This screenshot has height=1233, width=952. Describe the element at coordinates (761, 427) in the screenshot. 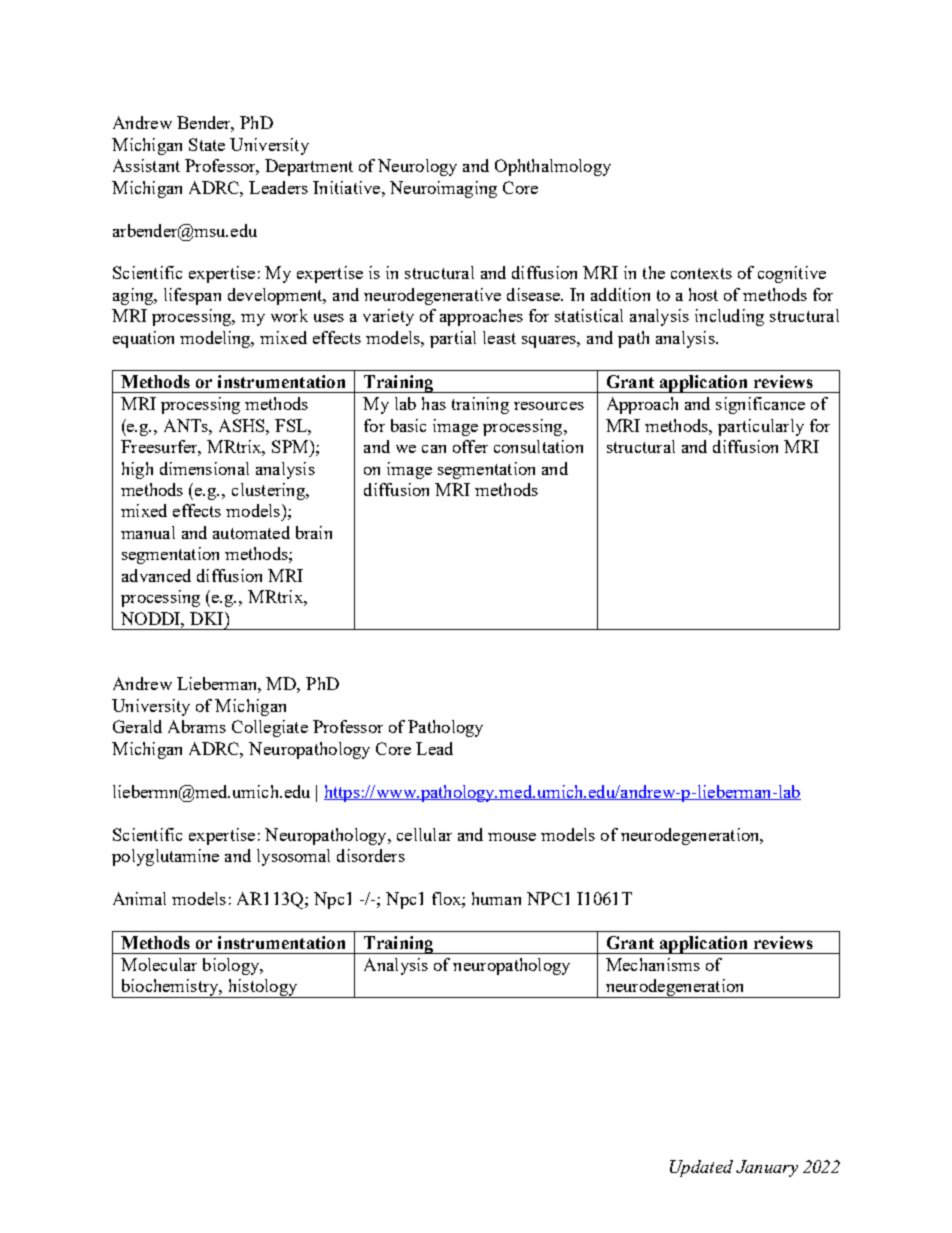

I see `particularly` at that location.
